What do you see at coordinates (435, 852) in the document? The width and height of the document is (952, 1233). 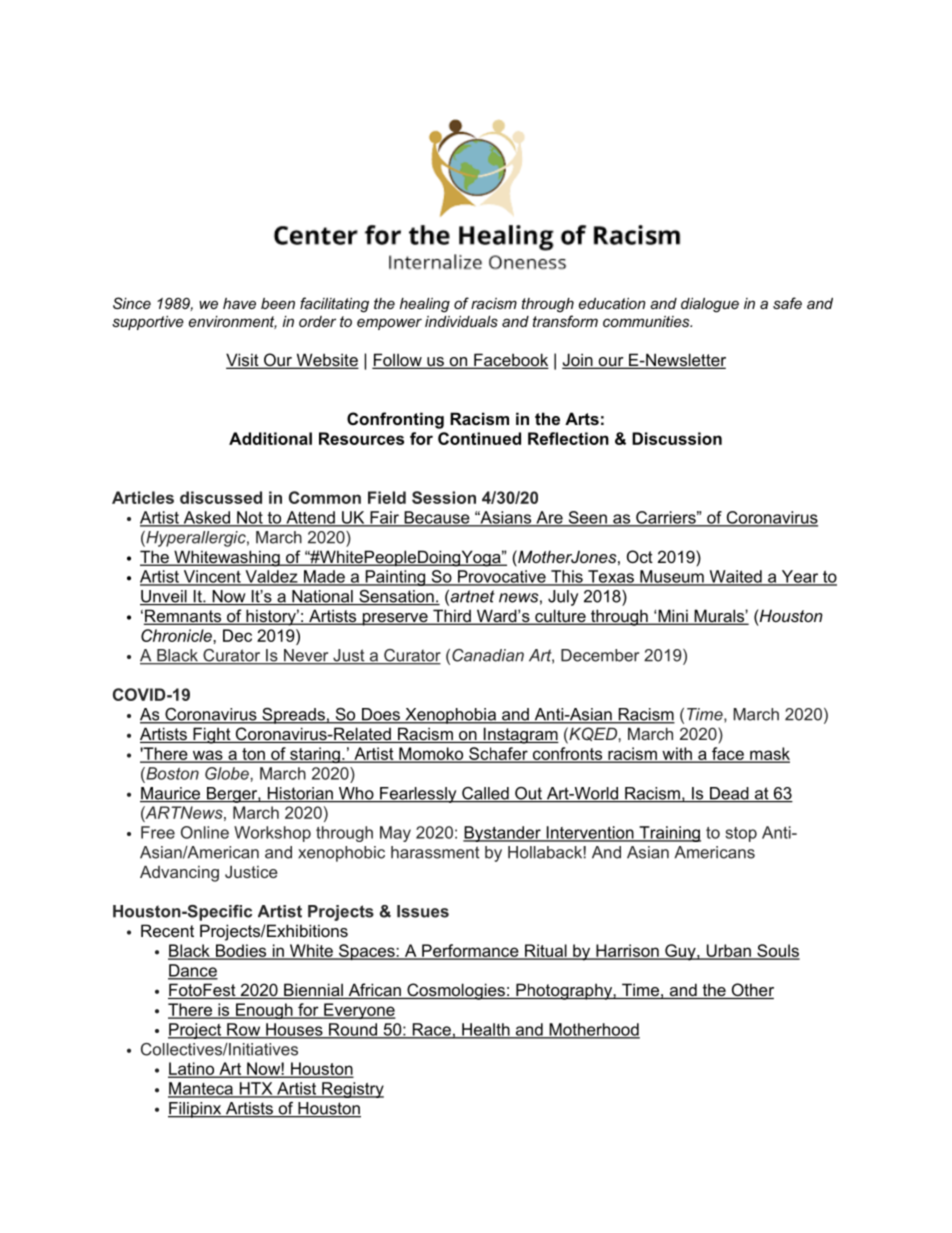 I see `harassment` at bounding box center [435, 852].
